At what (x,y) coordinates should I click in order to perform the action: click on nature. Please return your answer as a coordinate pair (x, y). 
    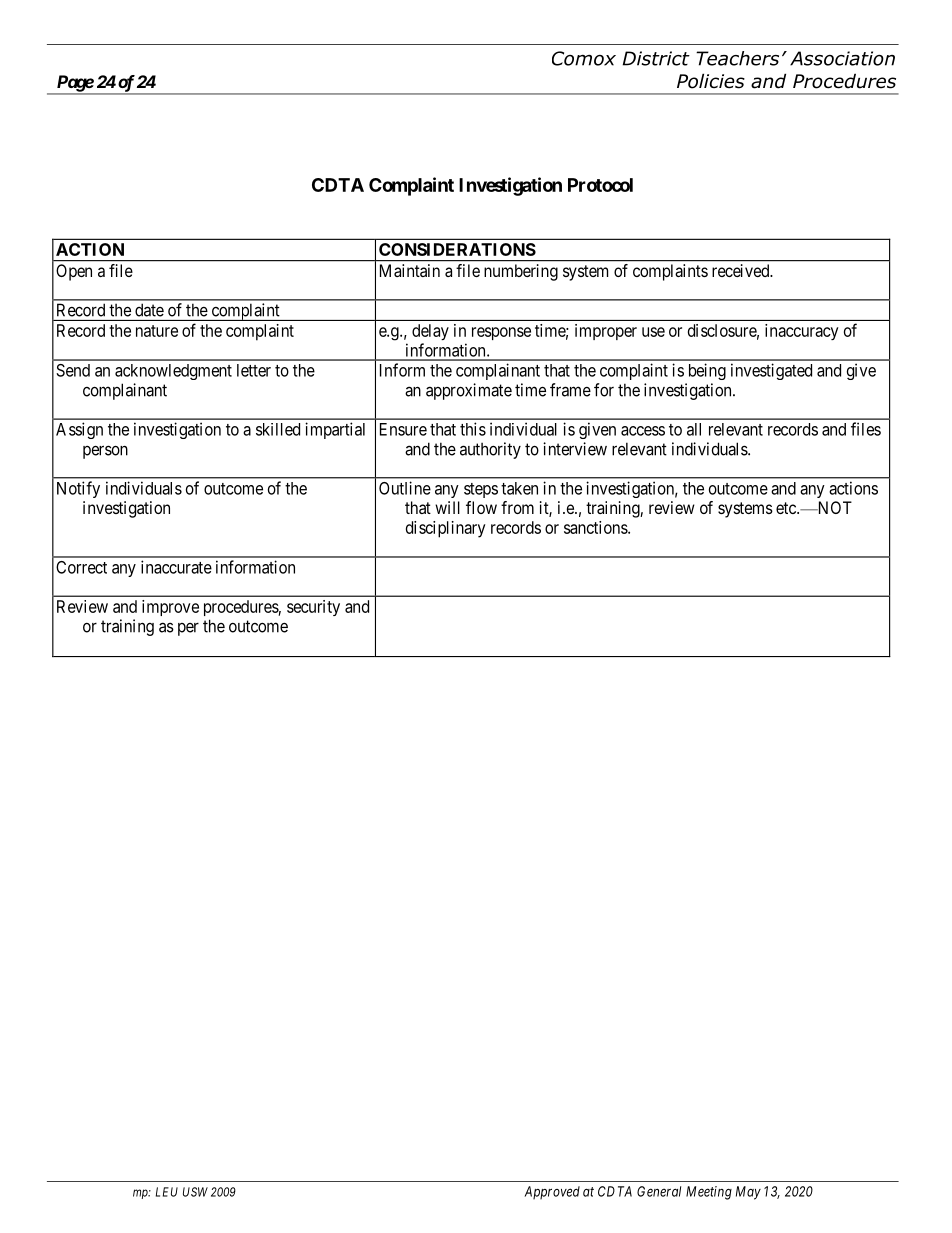
    Looking at the image, I should click on (157, 331).
